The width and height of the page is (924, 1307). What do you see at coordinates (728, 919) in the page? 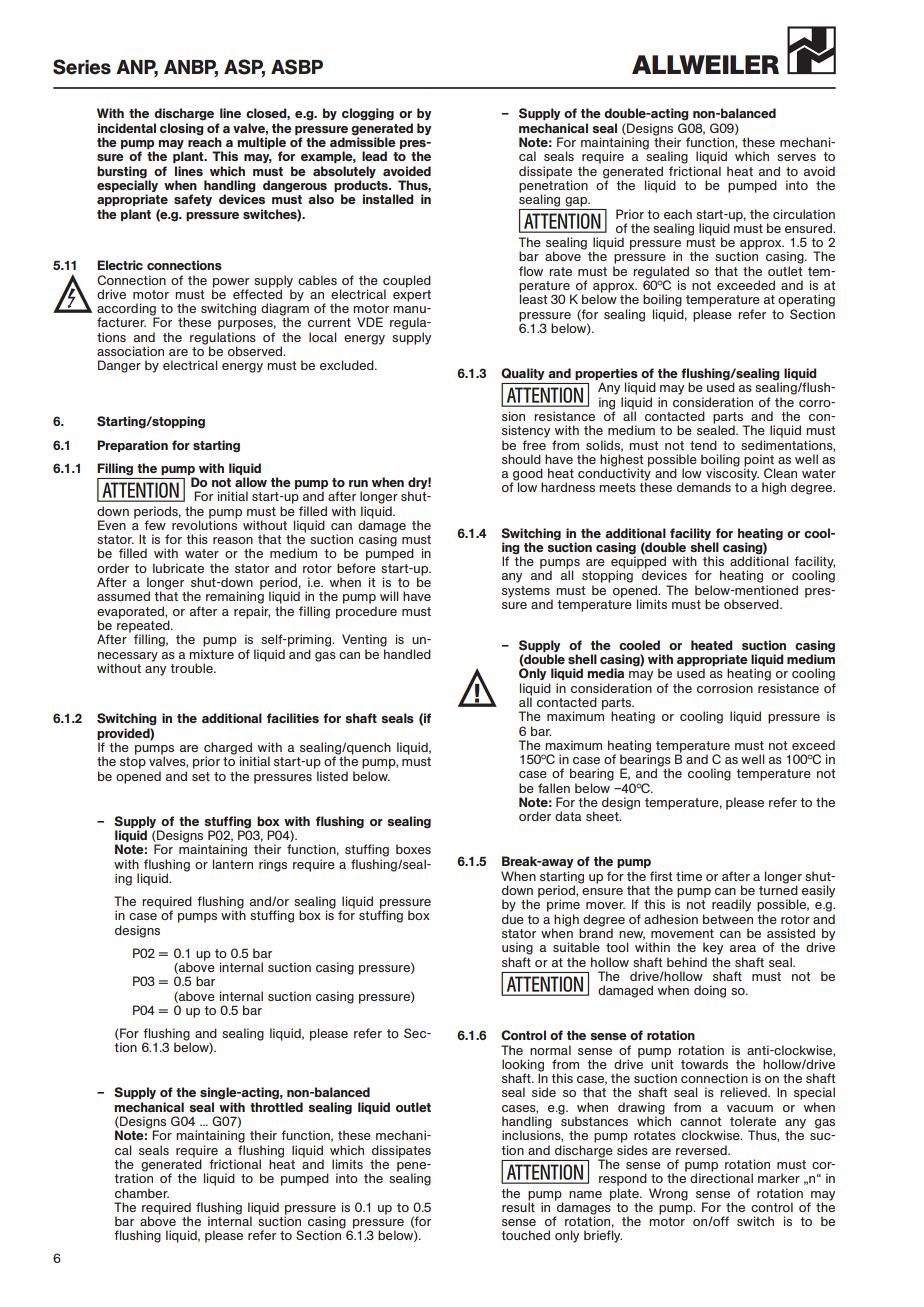
I see `between` at bounding box center [728, 919].
